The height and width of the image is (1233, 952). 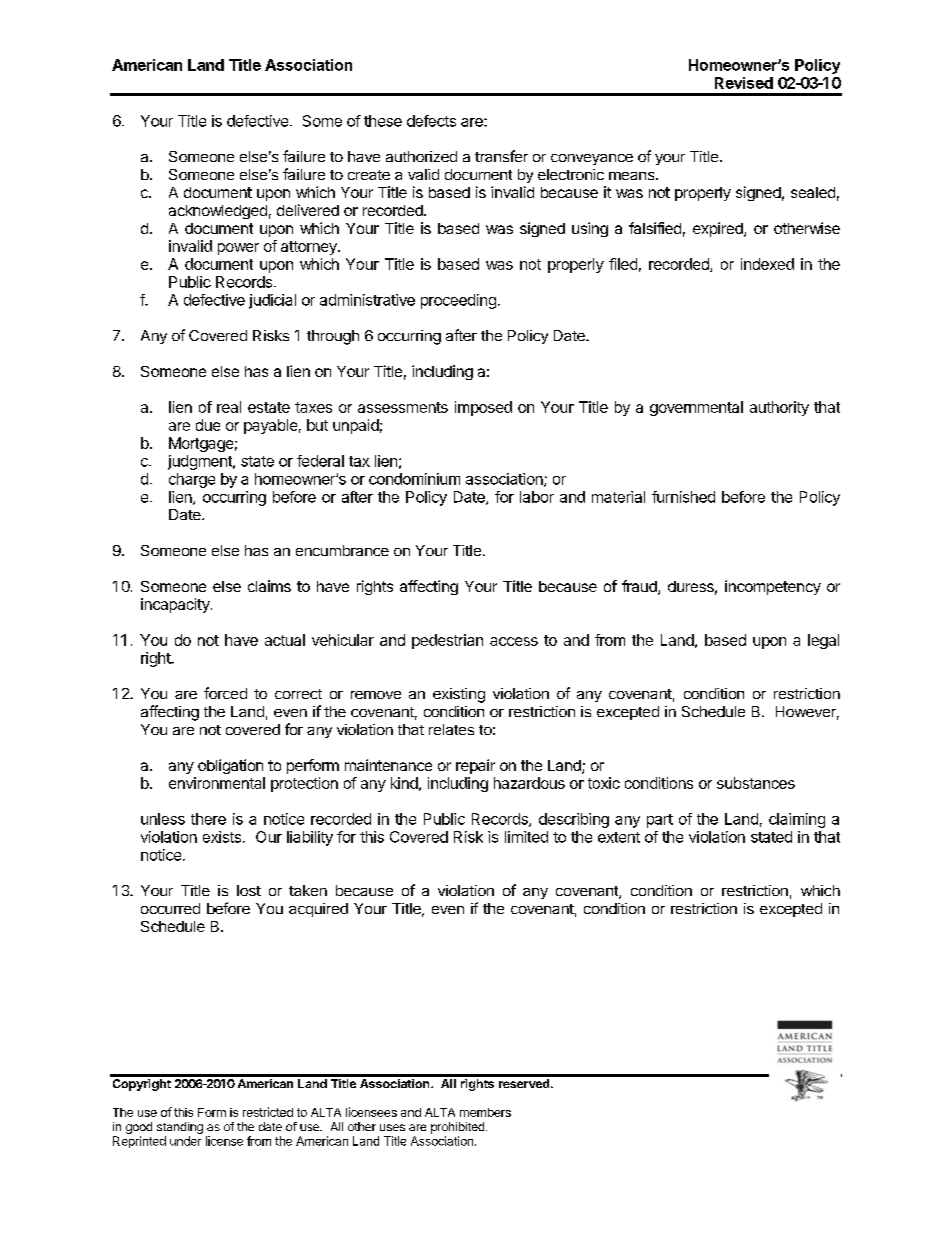 What do you see at coordinates (744, 83) in the image?
I see `Revised` at bounding box center [744, 83].
